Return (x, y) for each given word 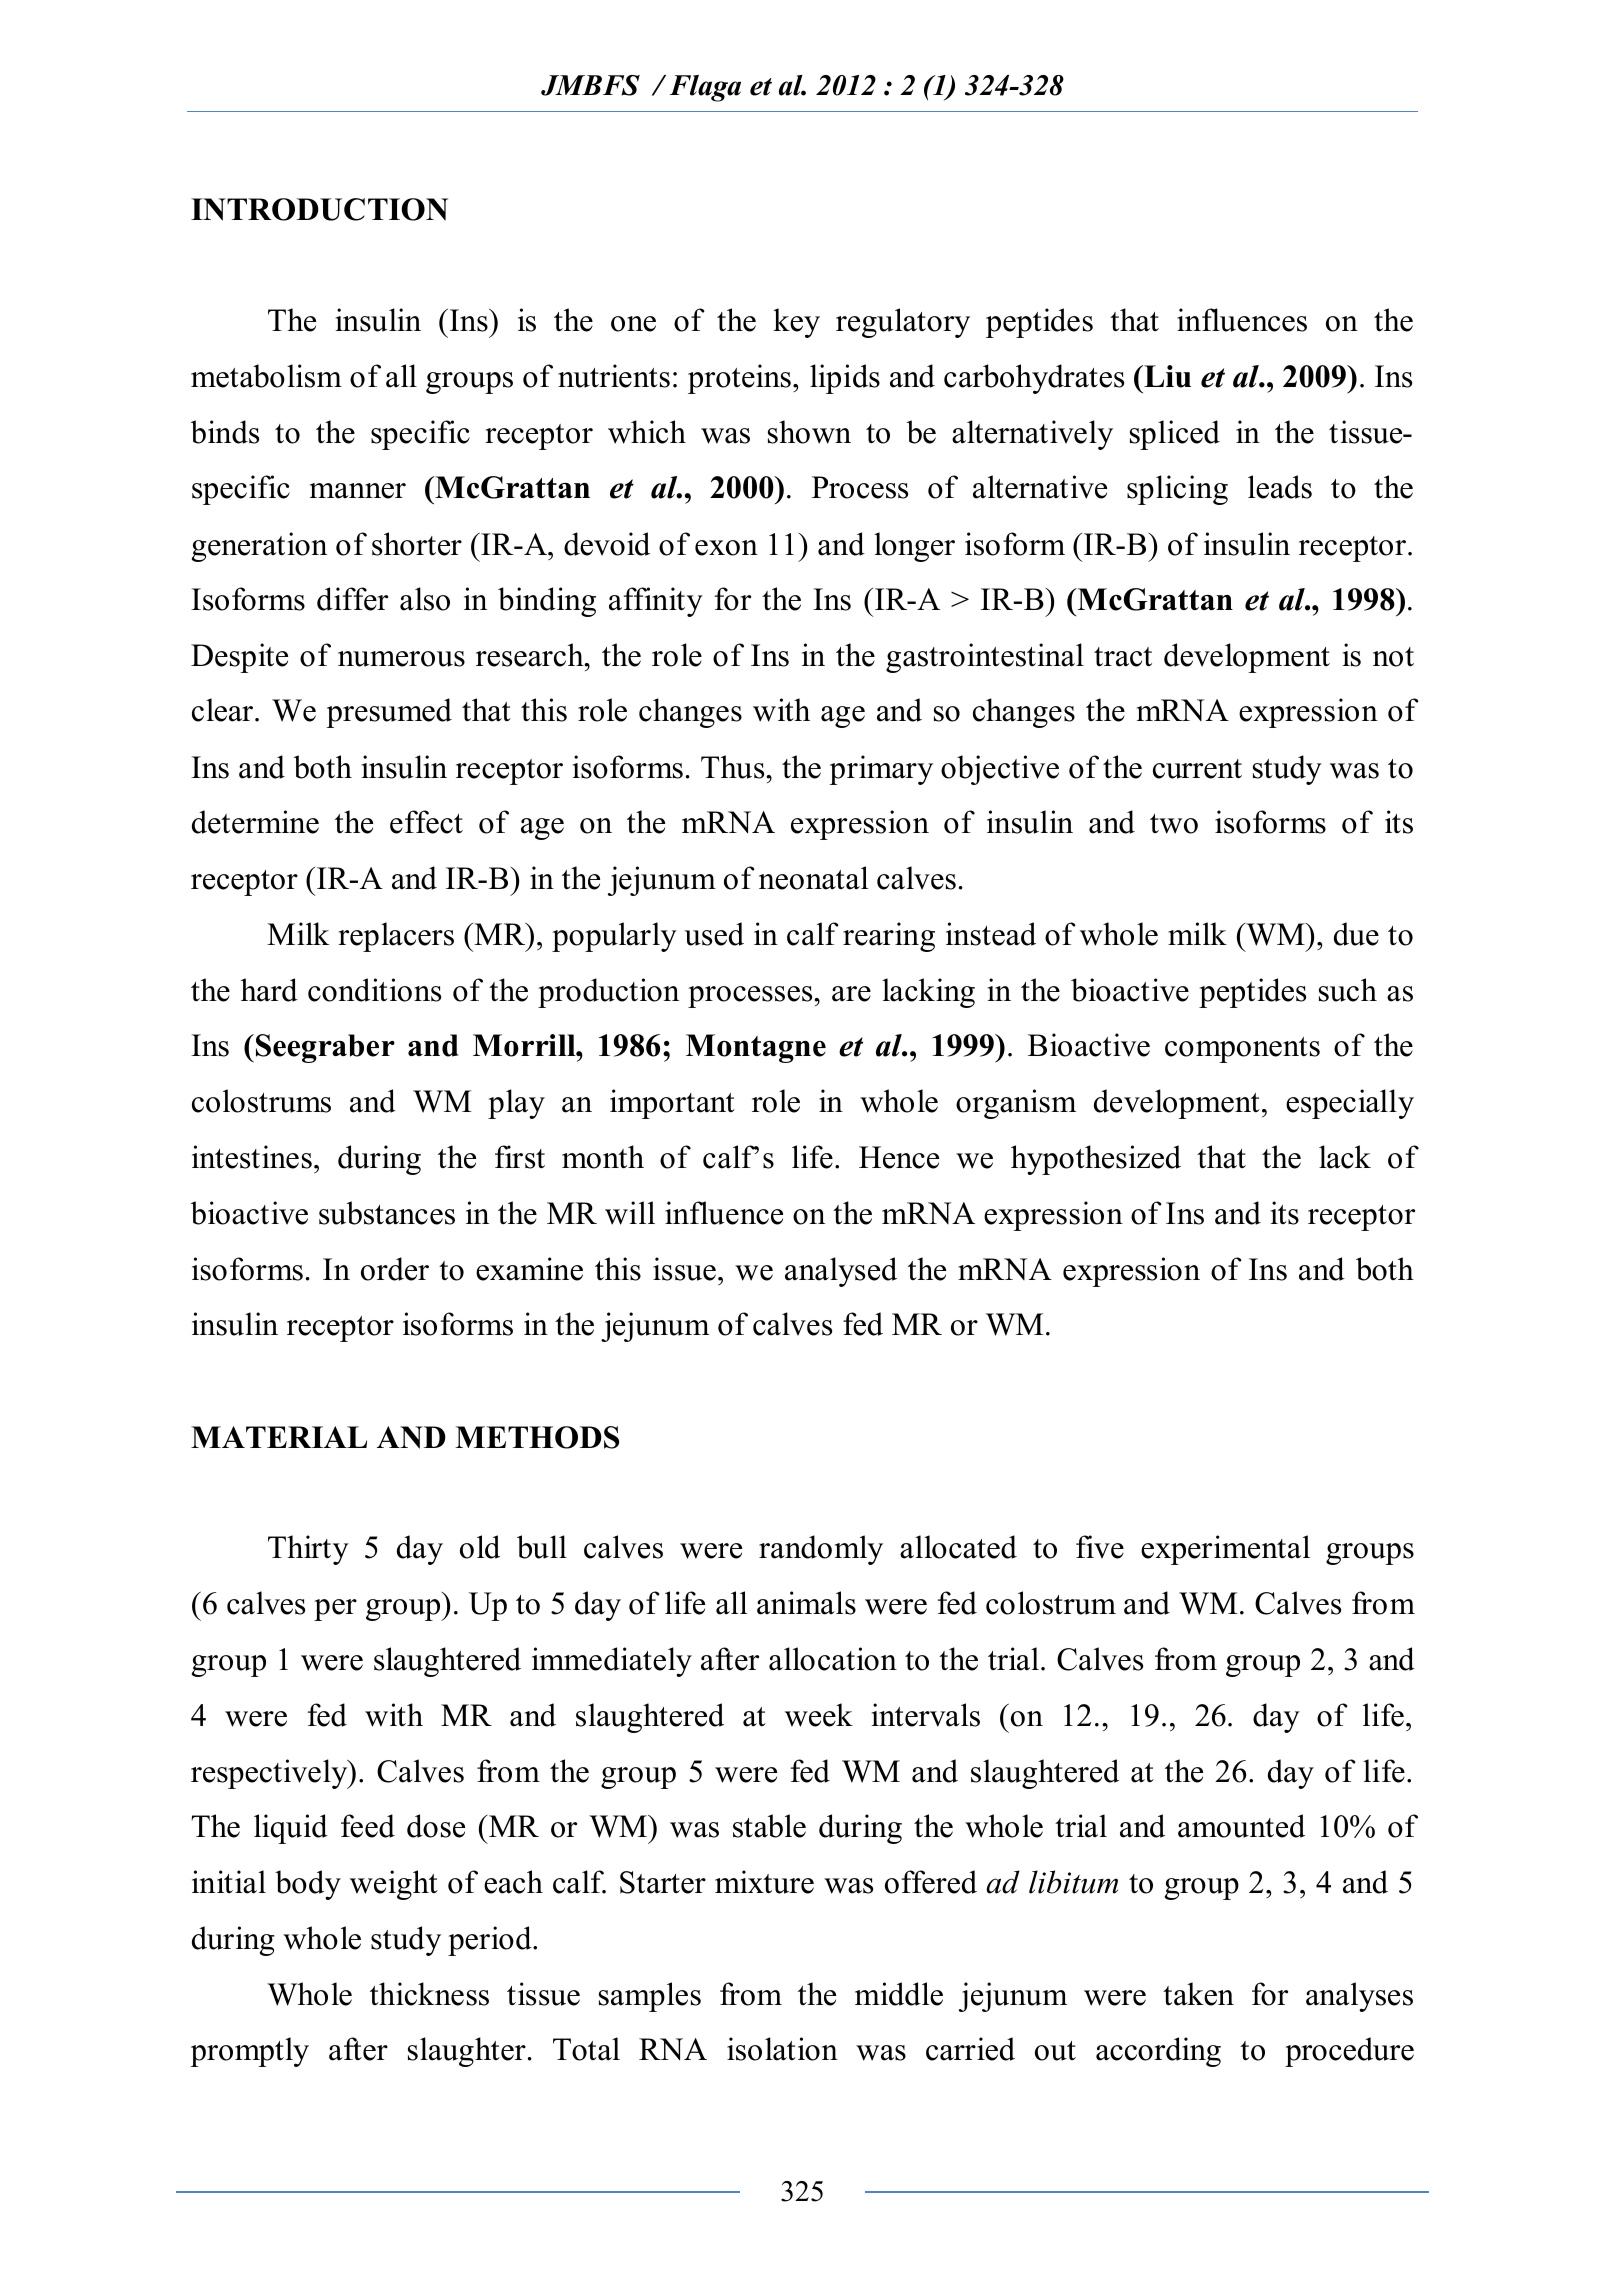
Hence (899, 1157)
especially (1350, 1104)
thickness (429, 1994)
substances (387, 1213)
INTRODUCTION (319, 209)
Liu (1166, 376)
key (796, 323)
